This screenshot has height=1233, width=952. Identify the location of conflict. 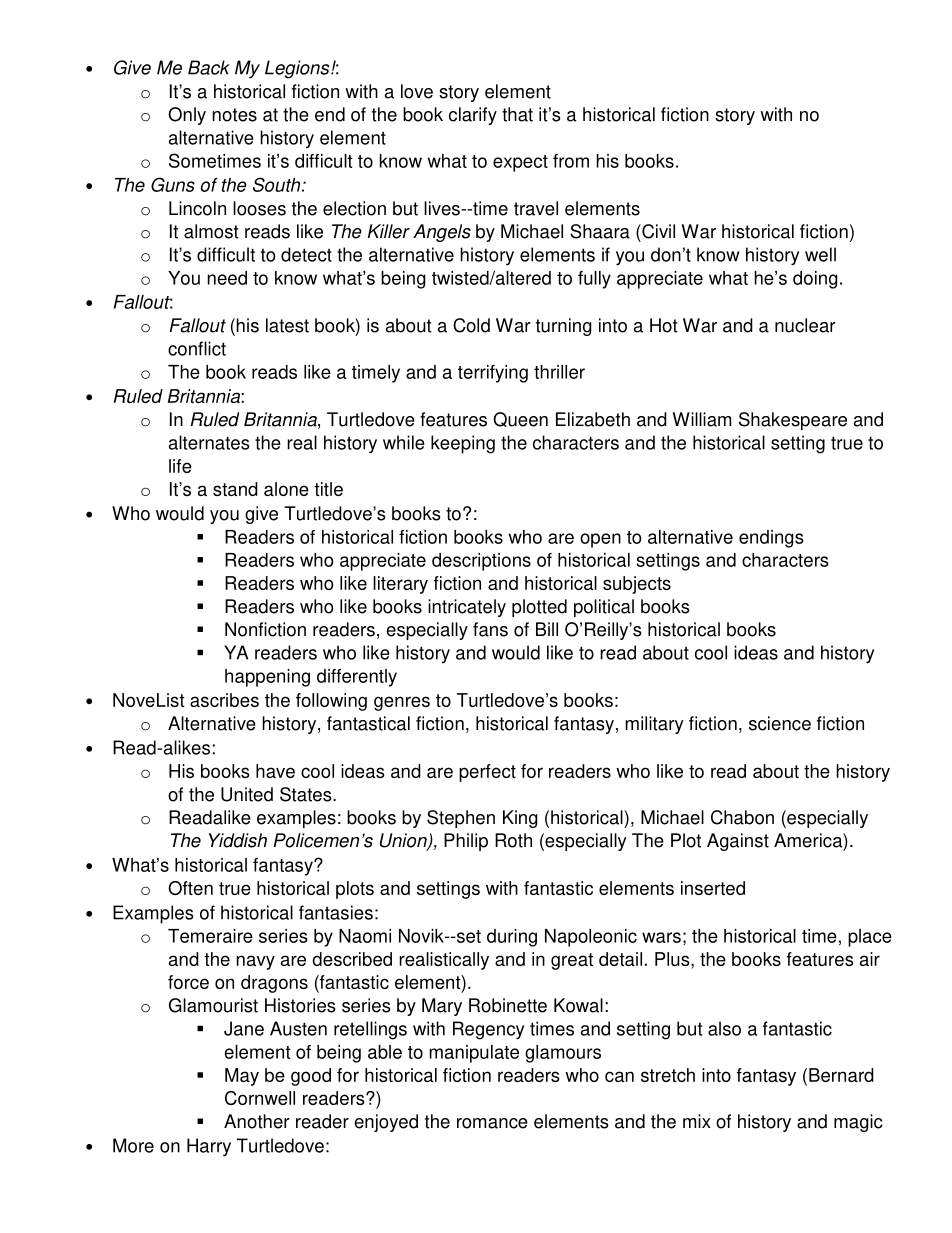
(197, 348).
